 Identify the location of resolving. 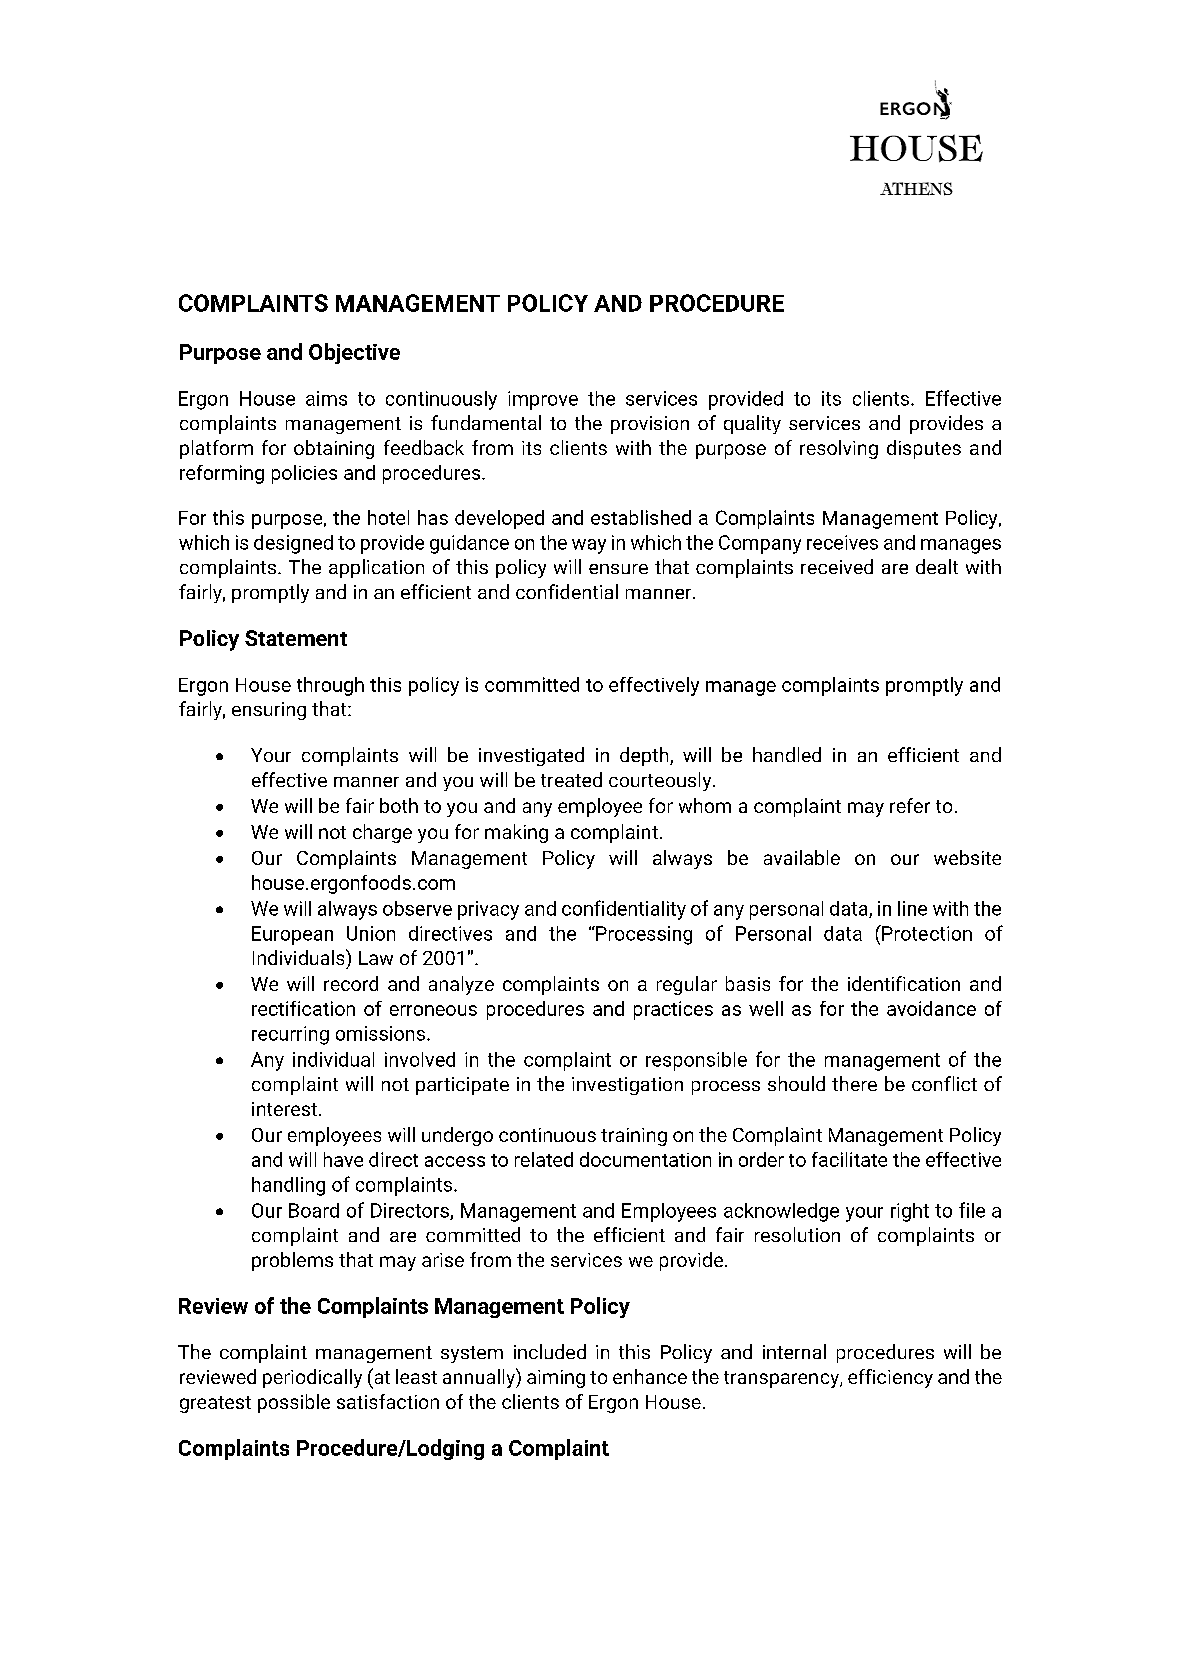
(839, 449).
